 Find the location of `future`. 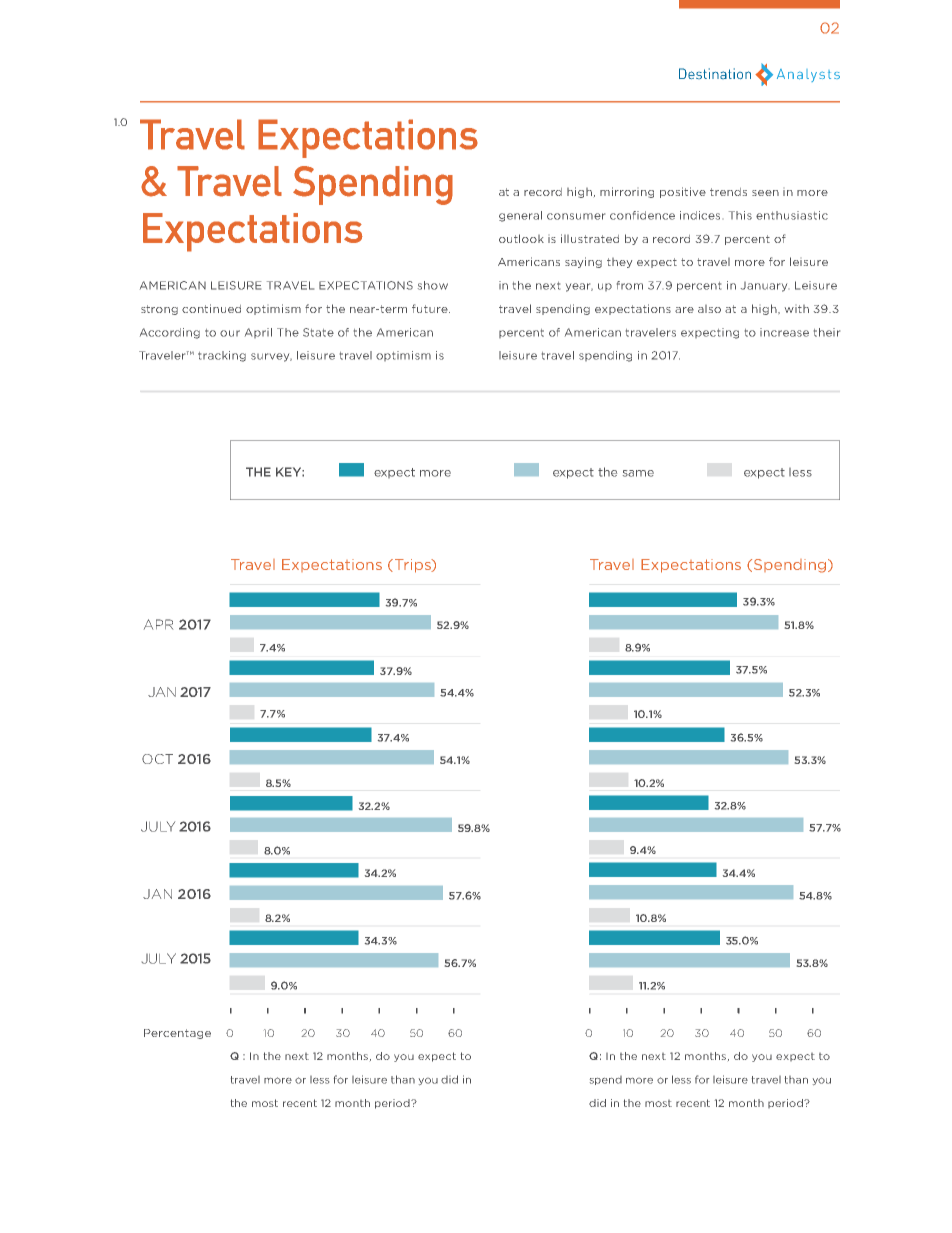

future is located at coordinates (431, 308).
